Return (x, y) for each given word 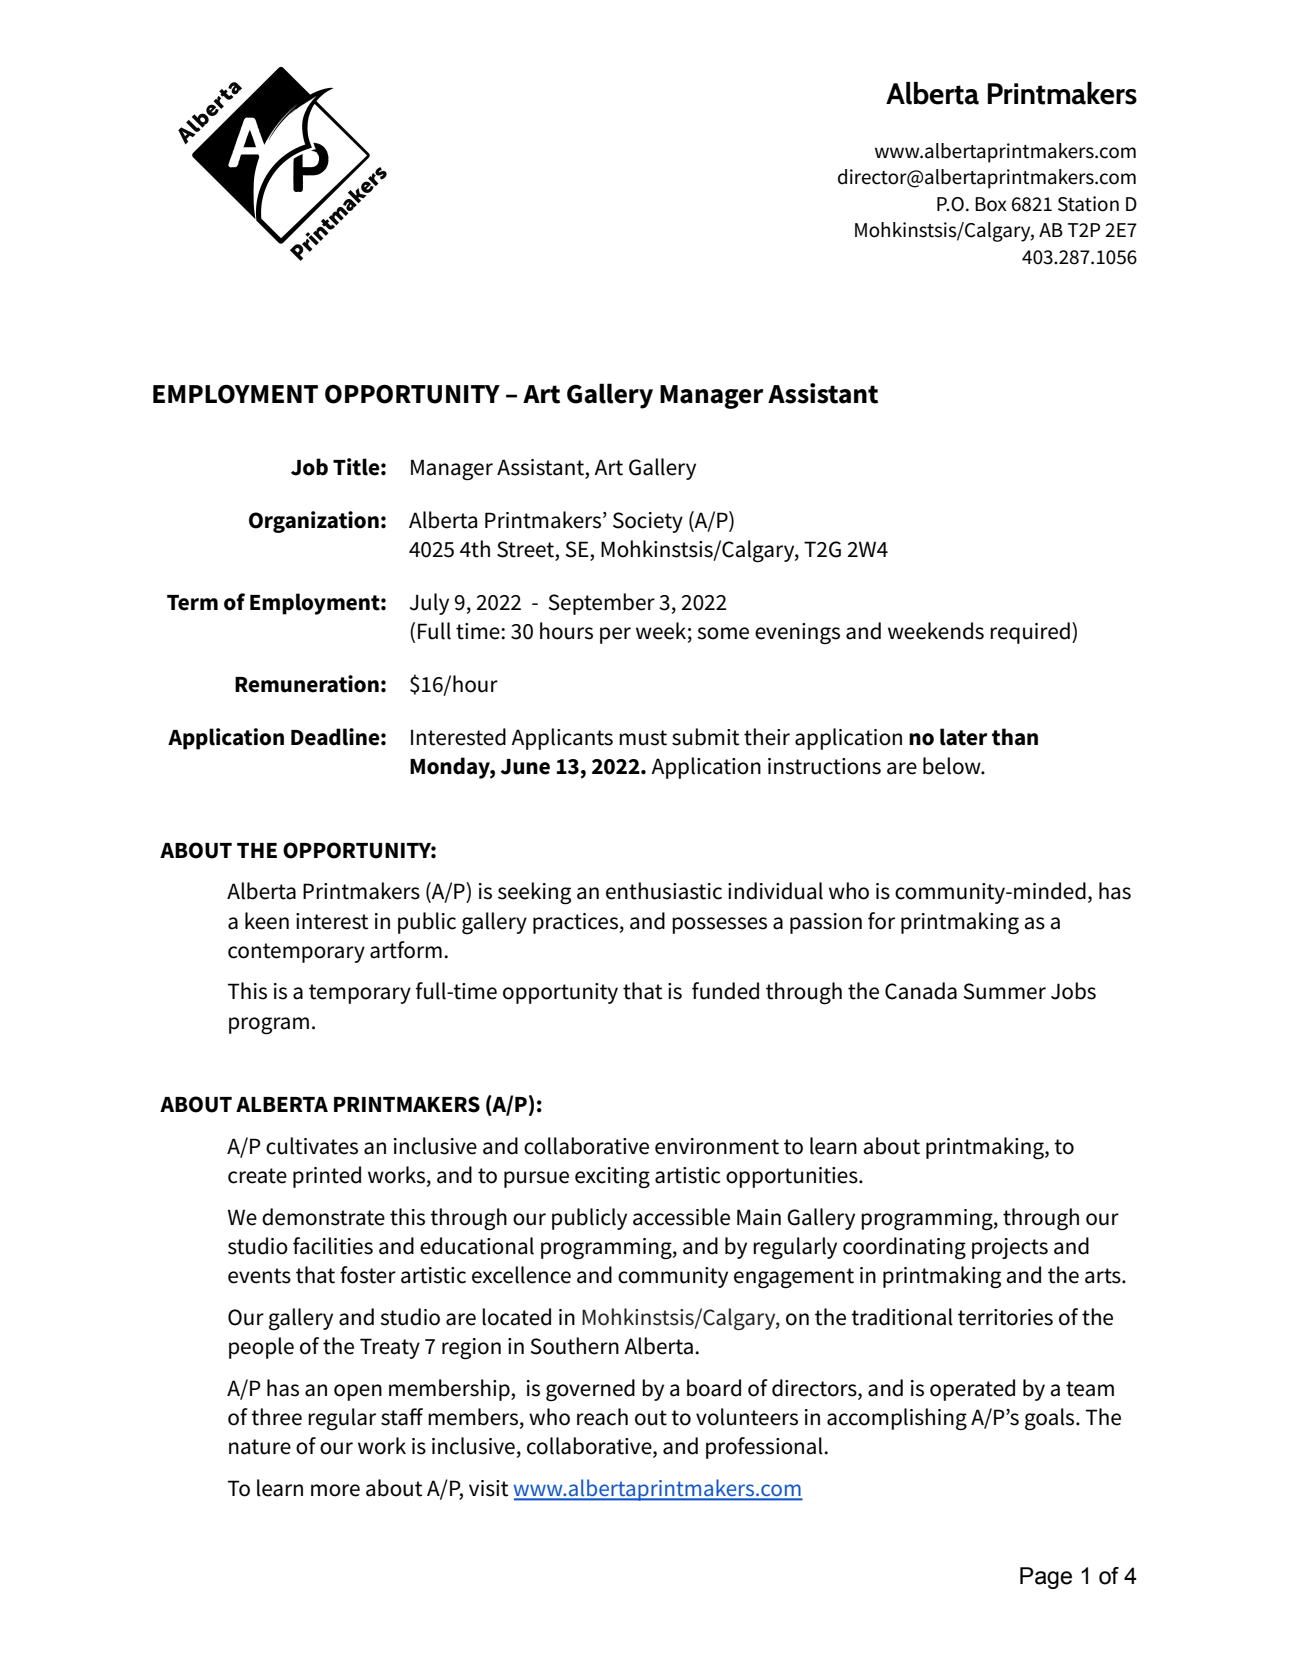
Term (192, 603)
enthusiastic (664, 891)
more (335, 1490)
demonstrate (323, 1217)
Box (991, 204)
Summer (1005, 991)
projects (1010, 1248)
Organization (314, 522)
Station (1088, 204)
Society (648, 522)
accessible (681, 1217)
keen (267, 921)
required (1030, 633)
